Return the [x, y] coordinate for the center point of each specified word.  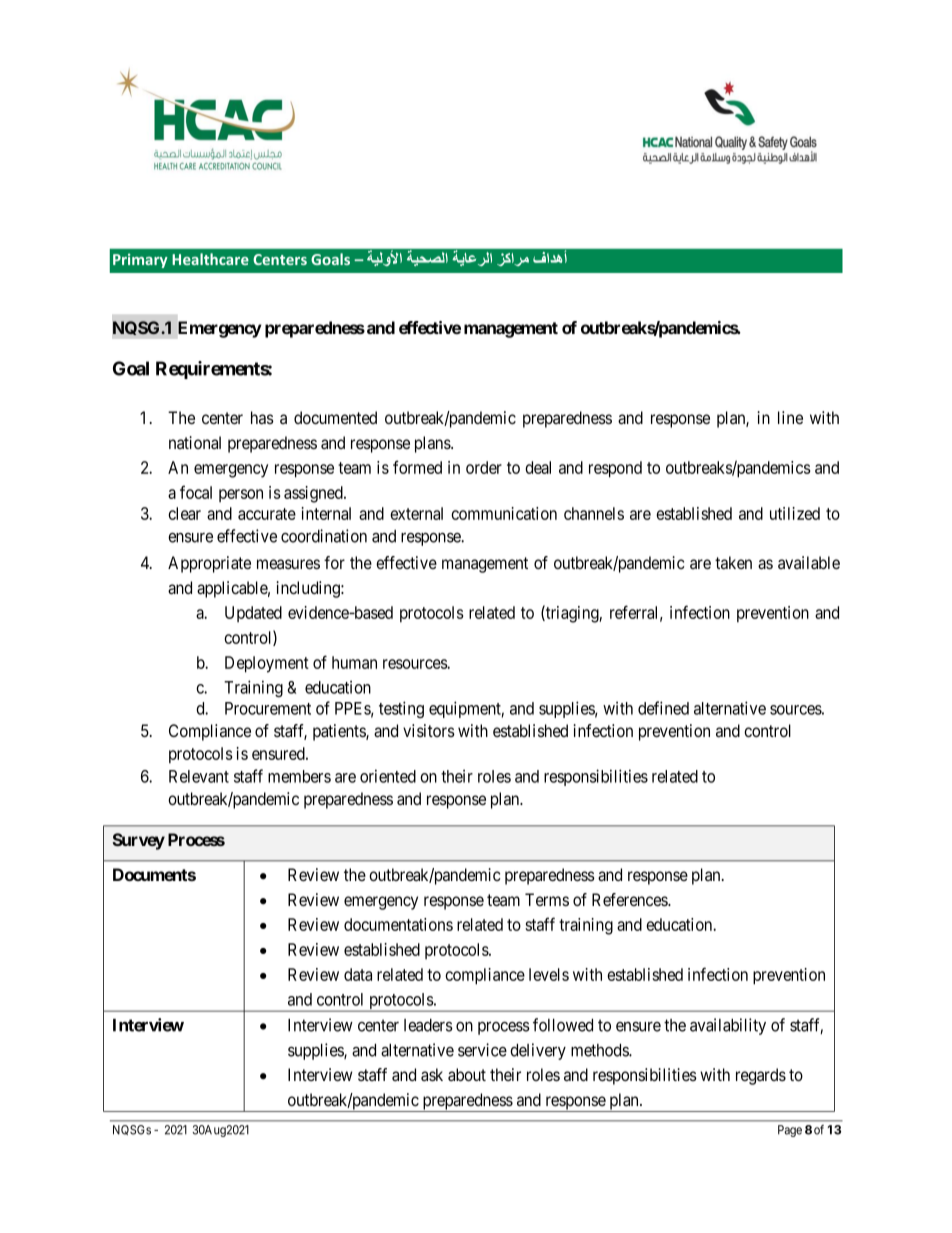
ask [432, 1074]
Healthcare [210, 259]
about [467, 1074]
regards [761, 1076]
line [790, 417]
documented [335, 417]
